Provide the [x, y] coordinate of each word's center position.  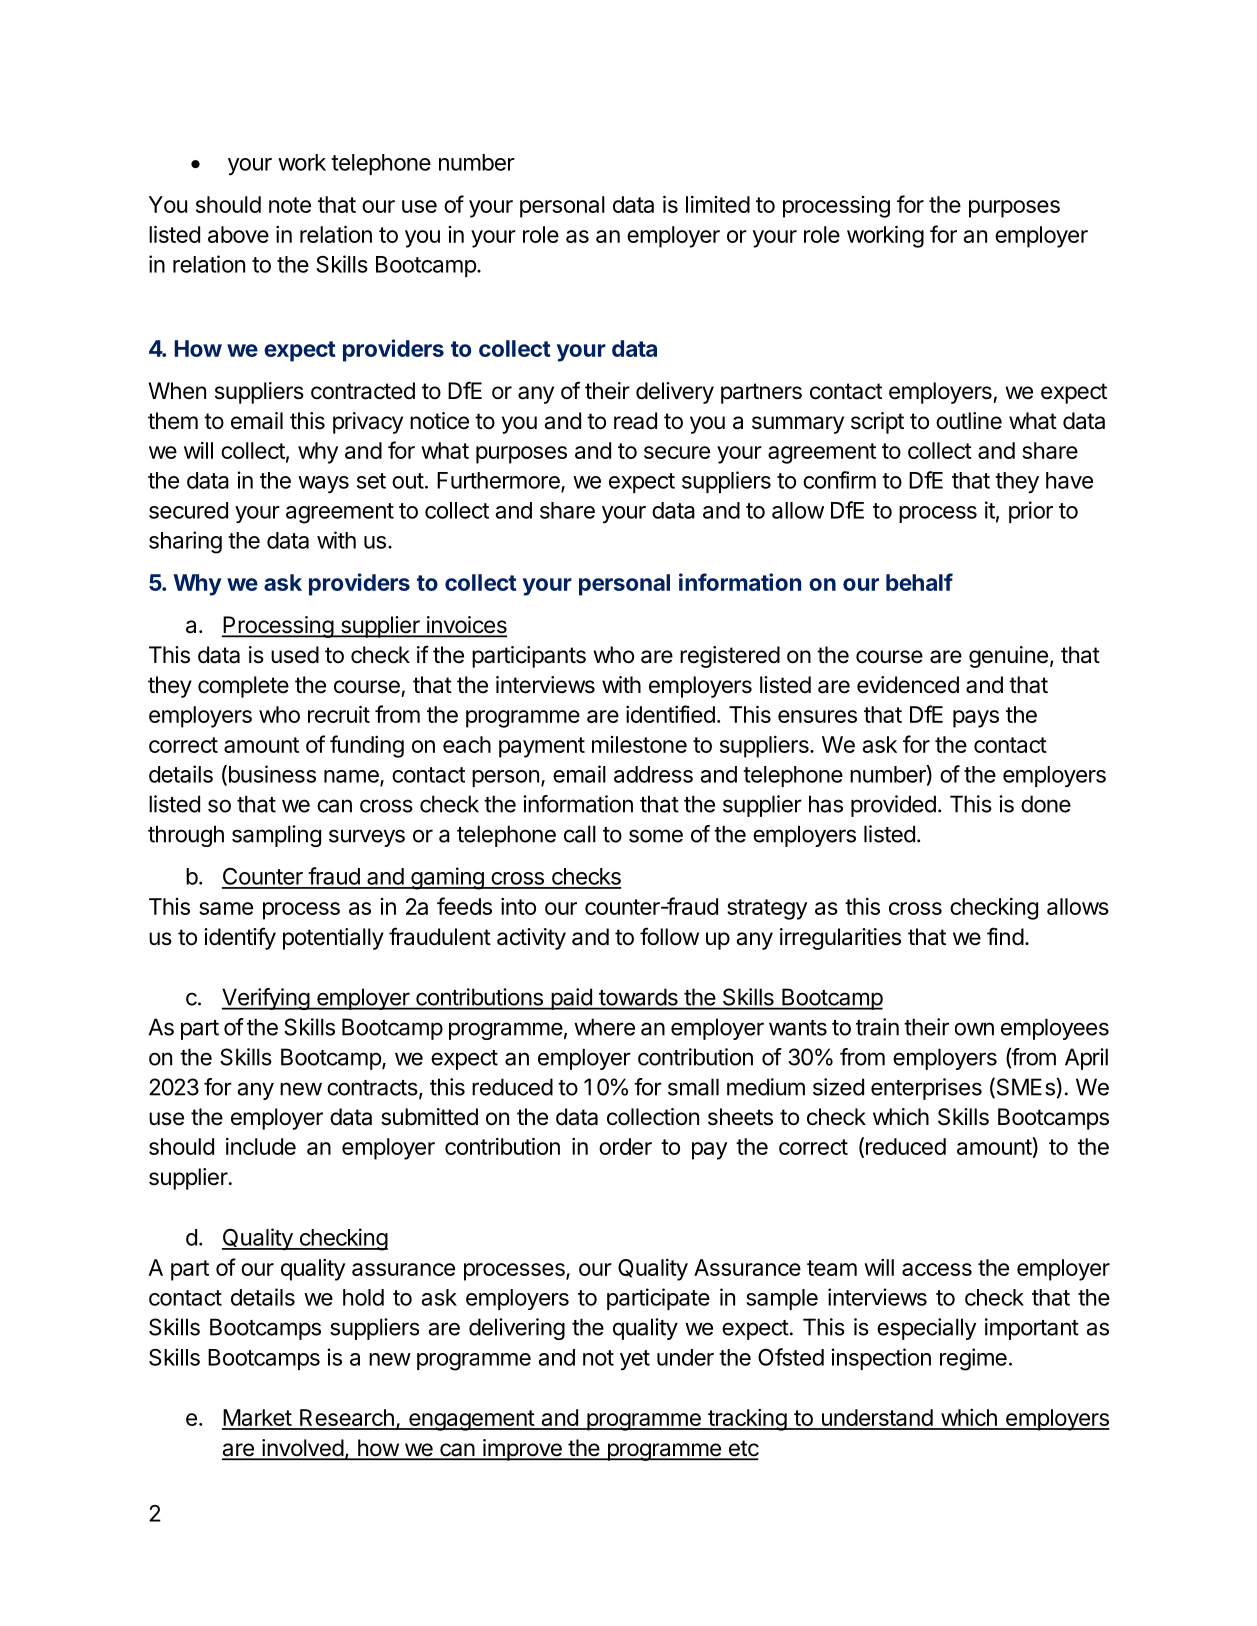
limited [718, 204]
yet [635, 1360]
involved [302, 1449]
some [656, 836]
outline [969, 421]
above [238, 234]
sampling [276, 836]
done [1046, 804]
